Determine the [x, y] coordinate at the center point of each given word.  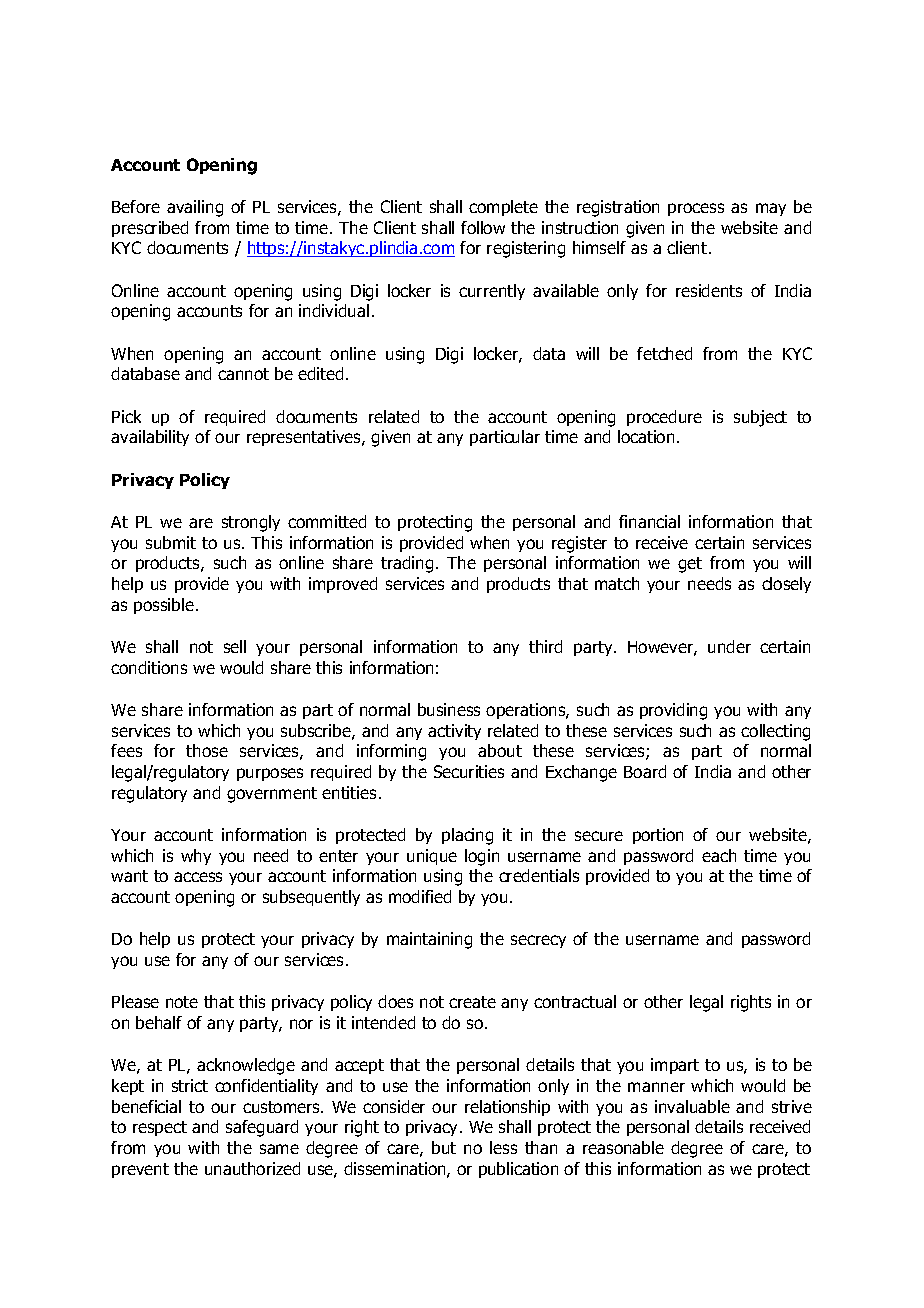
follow [483, 227]
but [444, 1147]
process [696, 209]
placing [467, 836]
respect [160, 1128]
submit [171, 542]
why [196, 857]
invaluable [692, 1106]
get [690, 565]
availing [195, 208]
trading [407, 564]
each [719, 855]
